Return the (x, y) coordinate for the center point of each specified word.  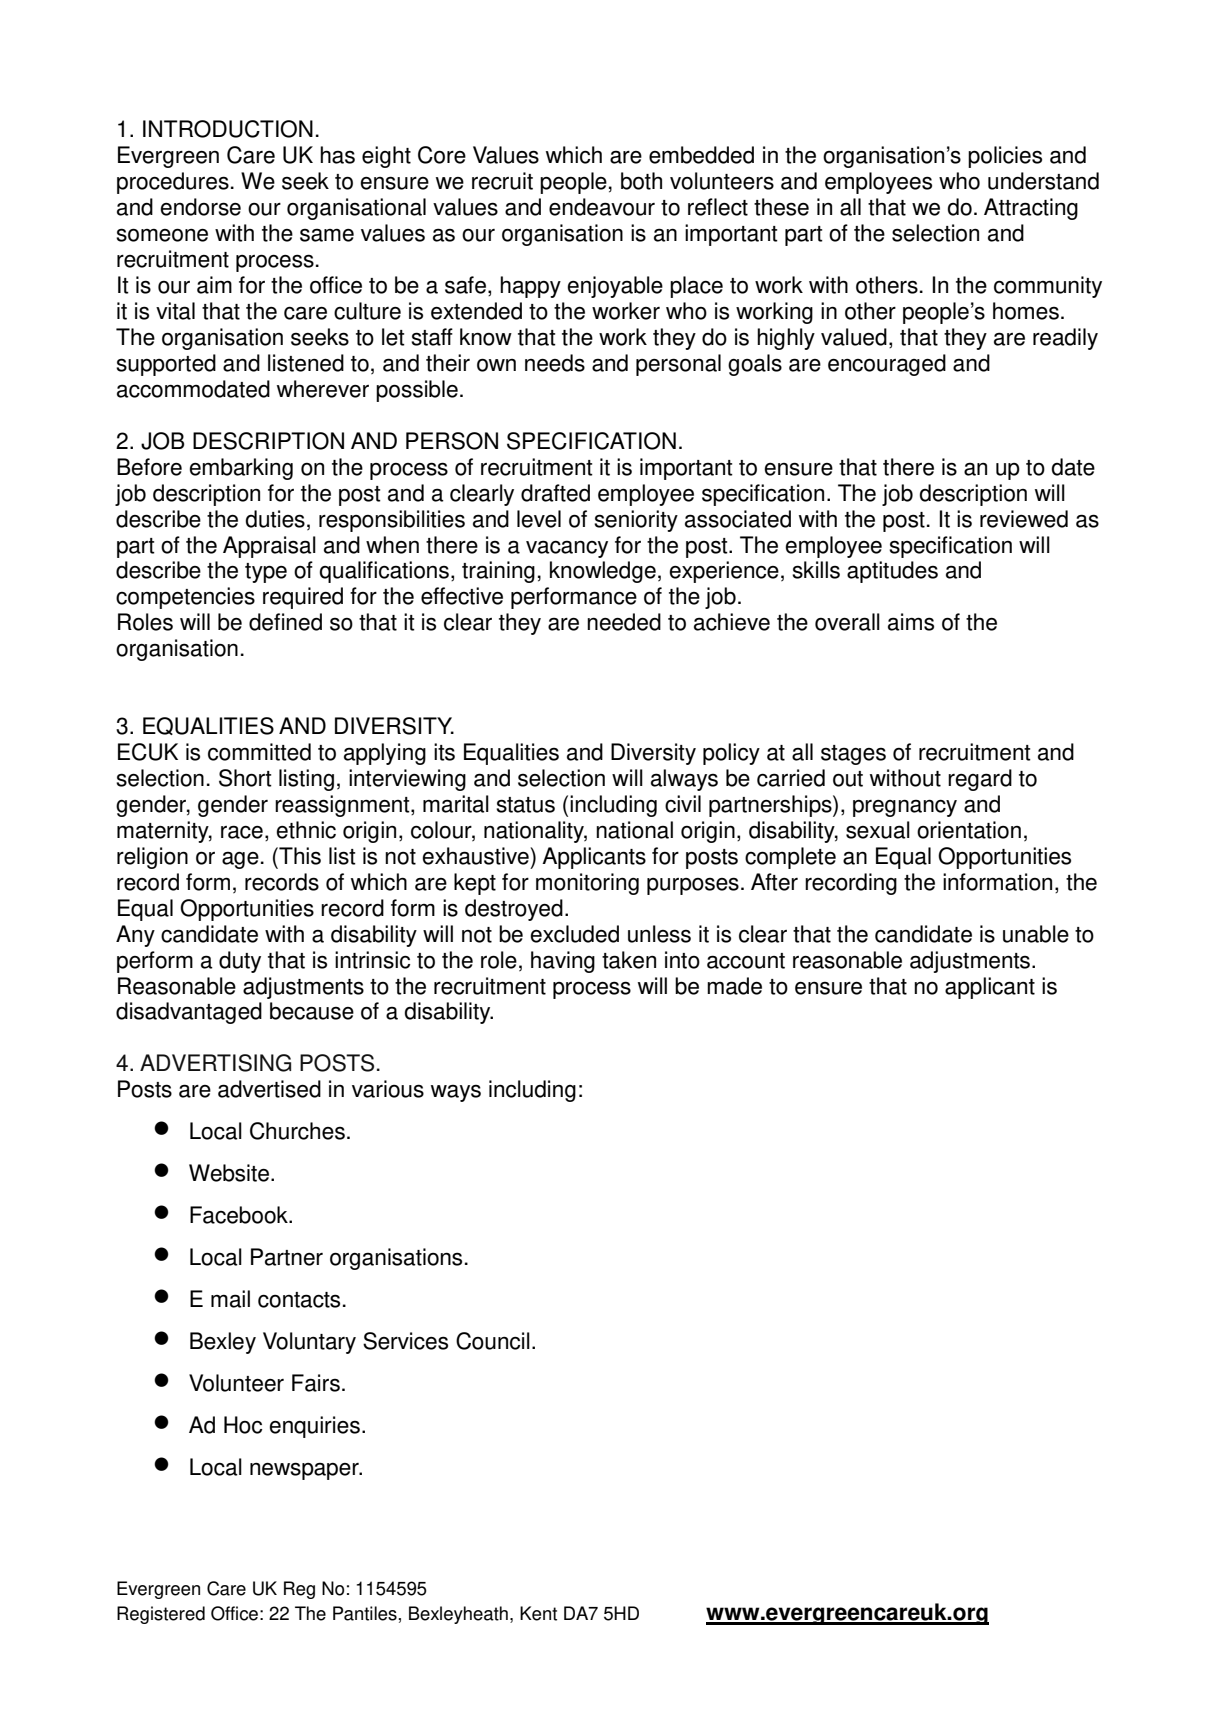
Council (493, 1341)
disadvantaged (189, 1013)
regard (980, 780)
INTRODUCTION (228, 129)
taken (629, 960)
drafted (555, 493)
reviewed (1024, 519)
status (525, 805)
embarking (241, 469)
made (734, 986)
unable (1036, 934)
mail (230, 1299)
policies (1005, 157)
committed (259, 752)
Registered (161, 1615)
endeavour (602, 207)
